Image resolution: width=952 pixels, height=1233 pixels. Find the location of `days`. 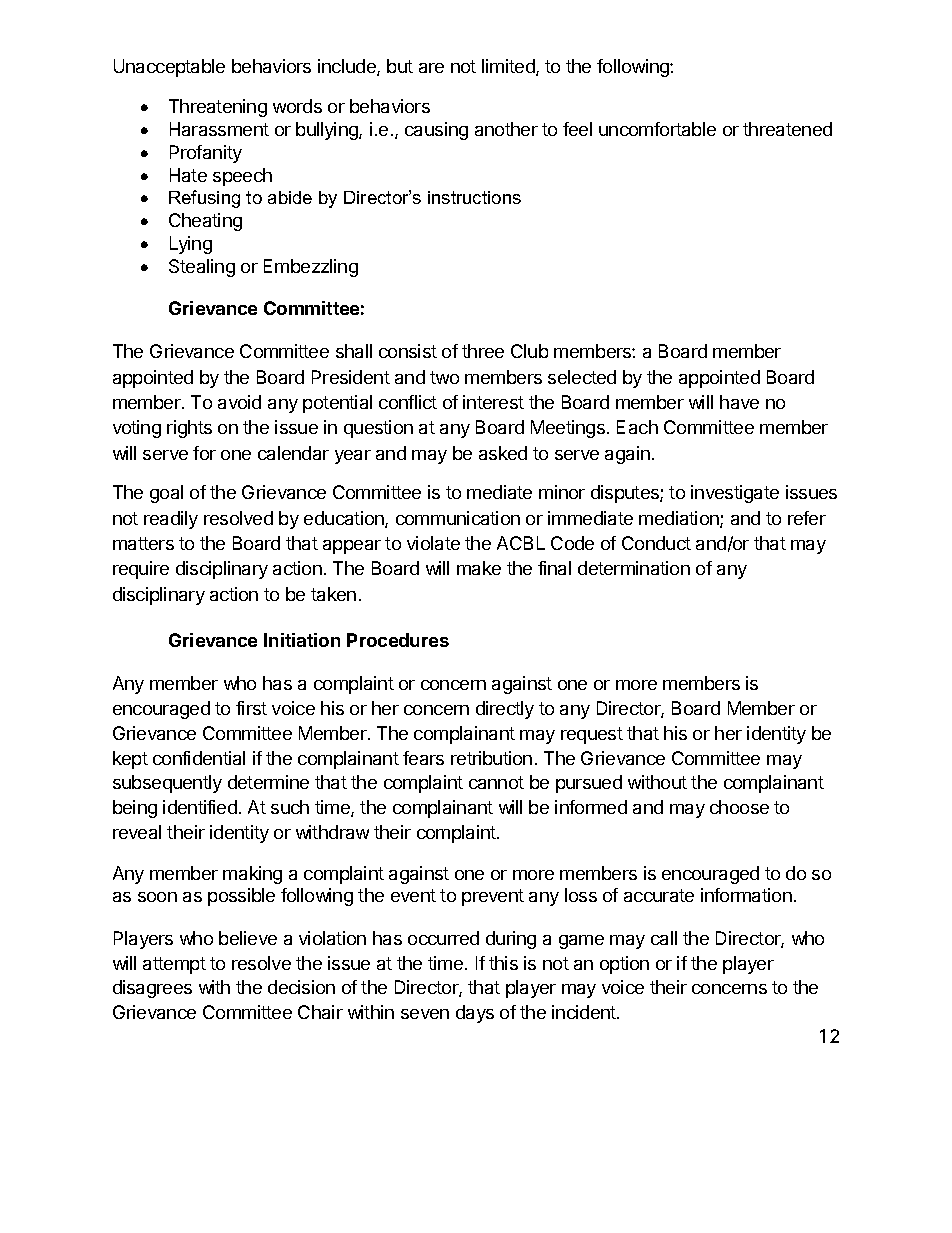

days is located at coordinates (475, 1014).
